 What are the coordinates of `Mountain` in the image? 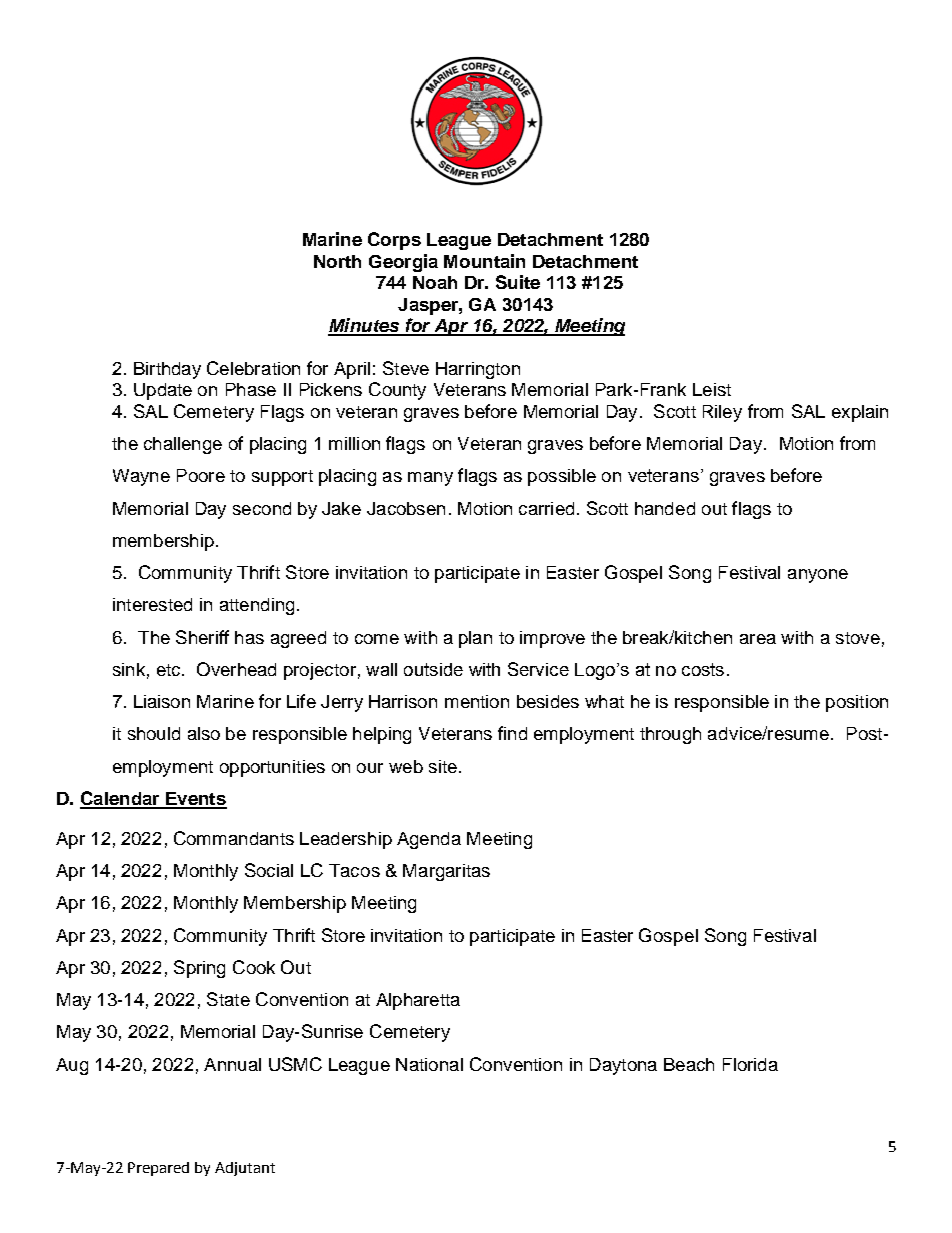 It's located at (484, 261).
